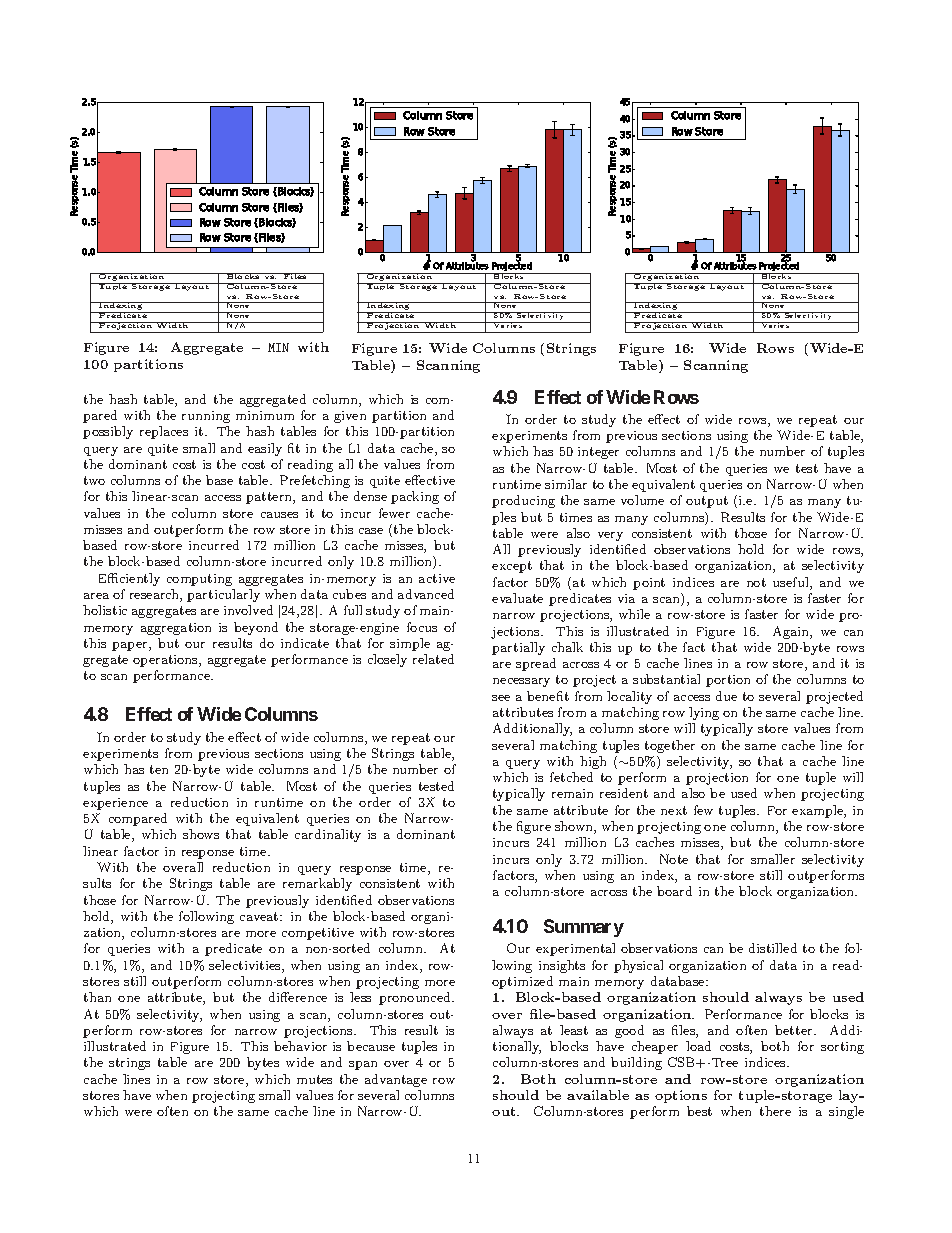  What do you see at coordinates (314, 1079) in the screenshot?
I see `mutes` at bounding box center [314, 1079].
